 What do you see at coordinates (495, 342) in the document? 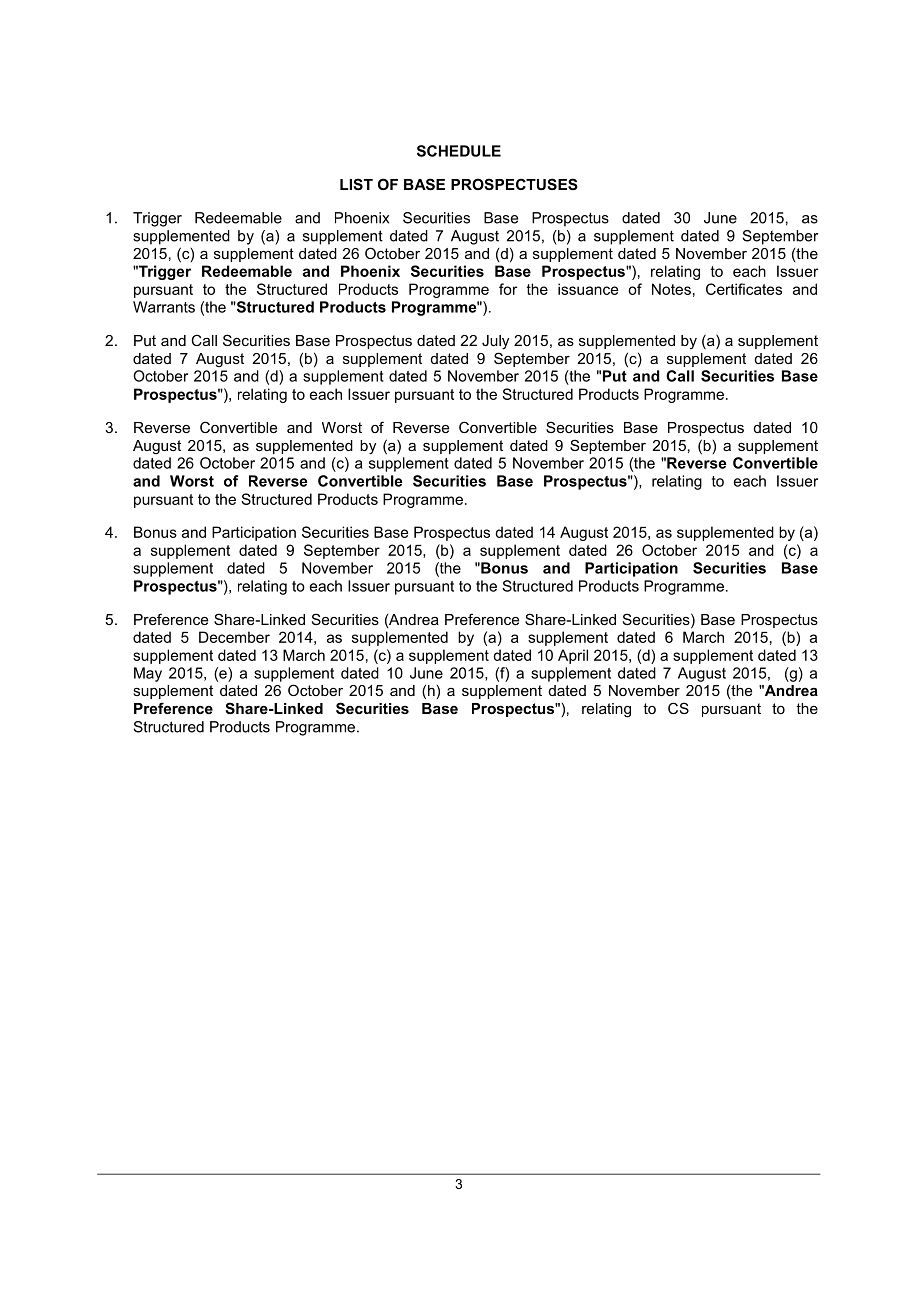
I see `July` at bounding box center [495, 342].
